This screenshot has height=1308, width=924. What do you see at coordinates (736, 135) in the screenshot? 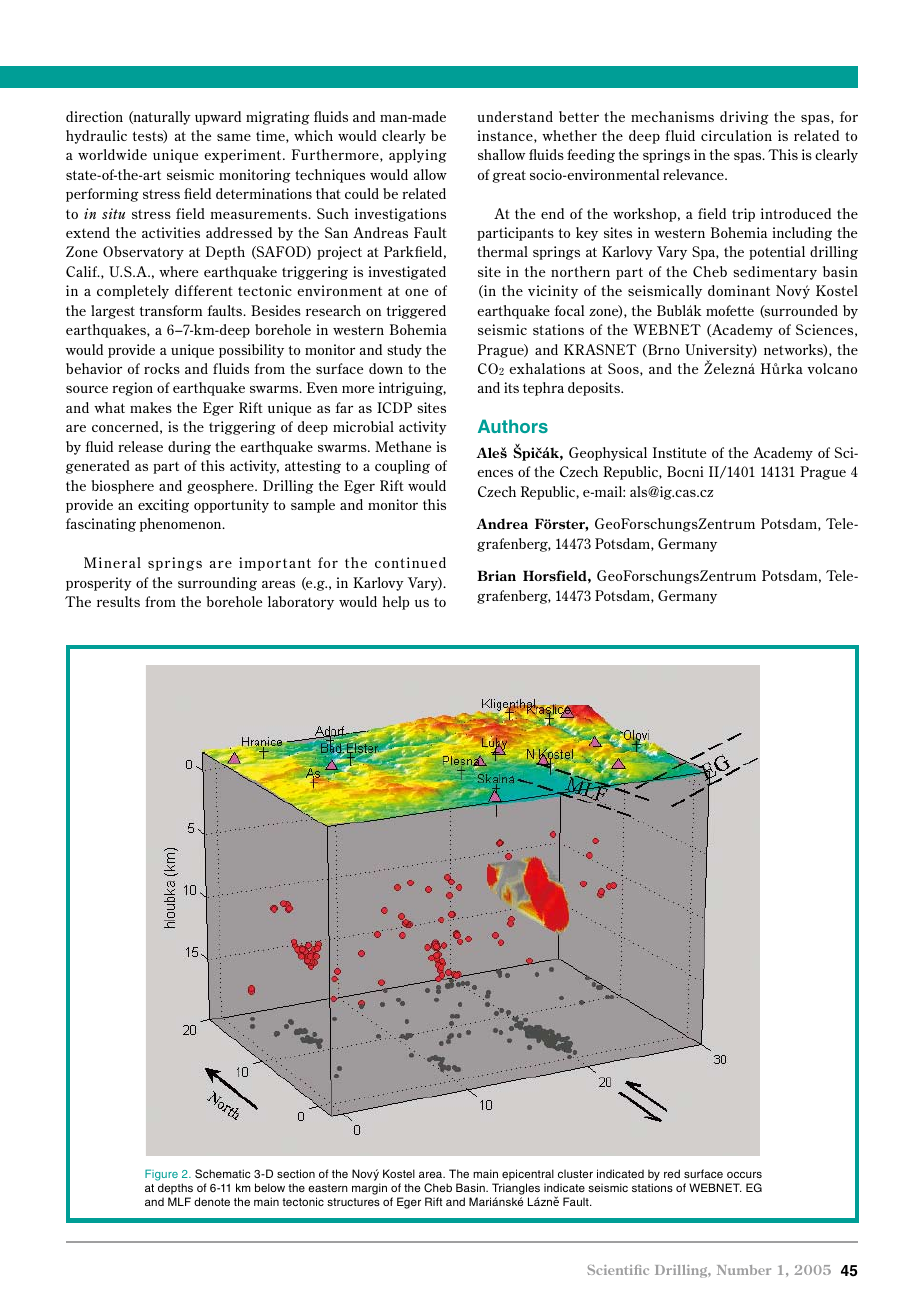
I see `circulation` at bounding box center [736, 135].
